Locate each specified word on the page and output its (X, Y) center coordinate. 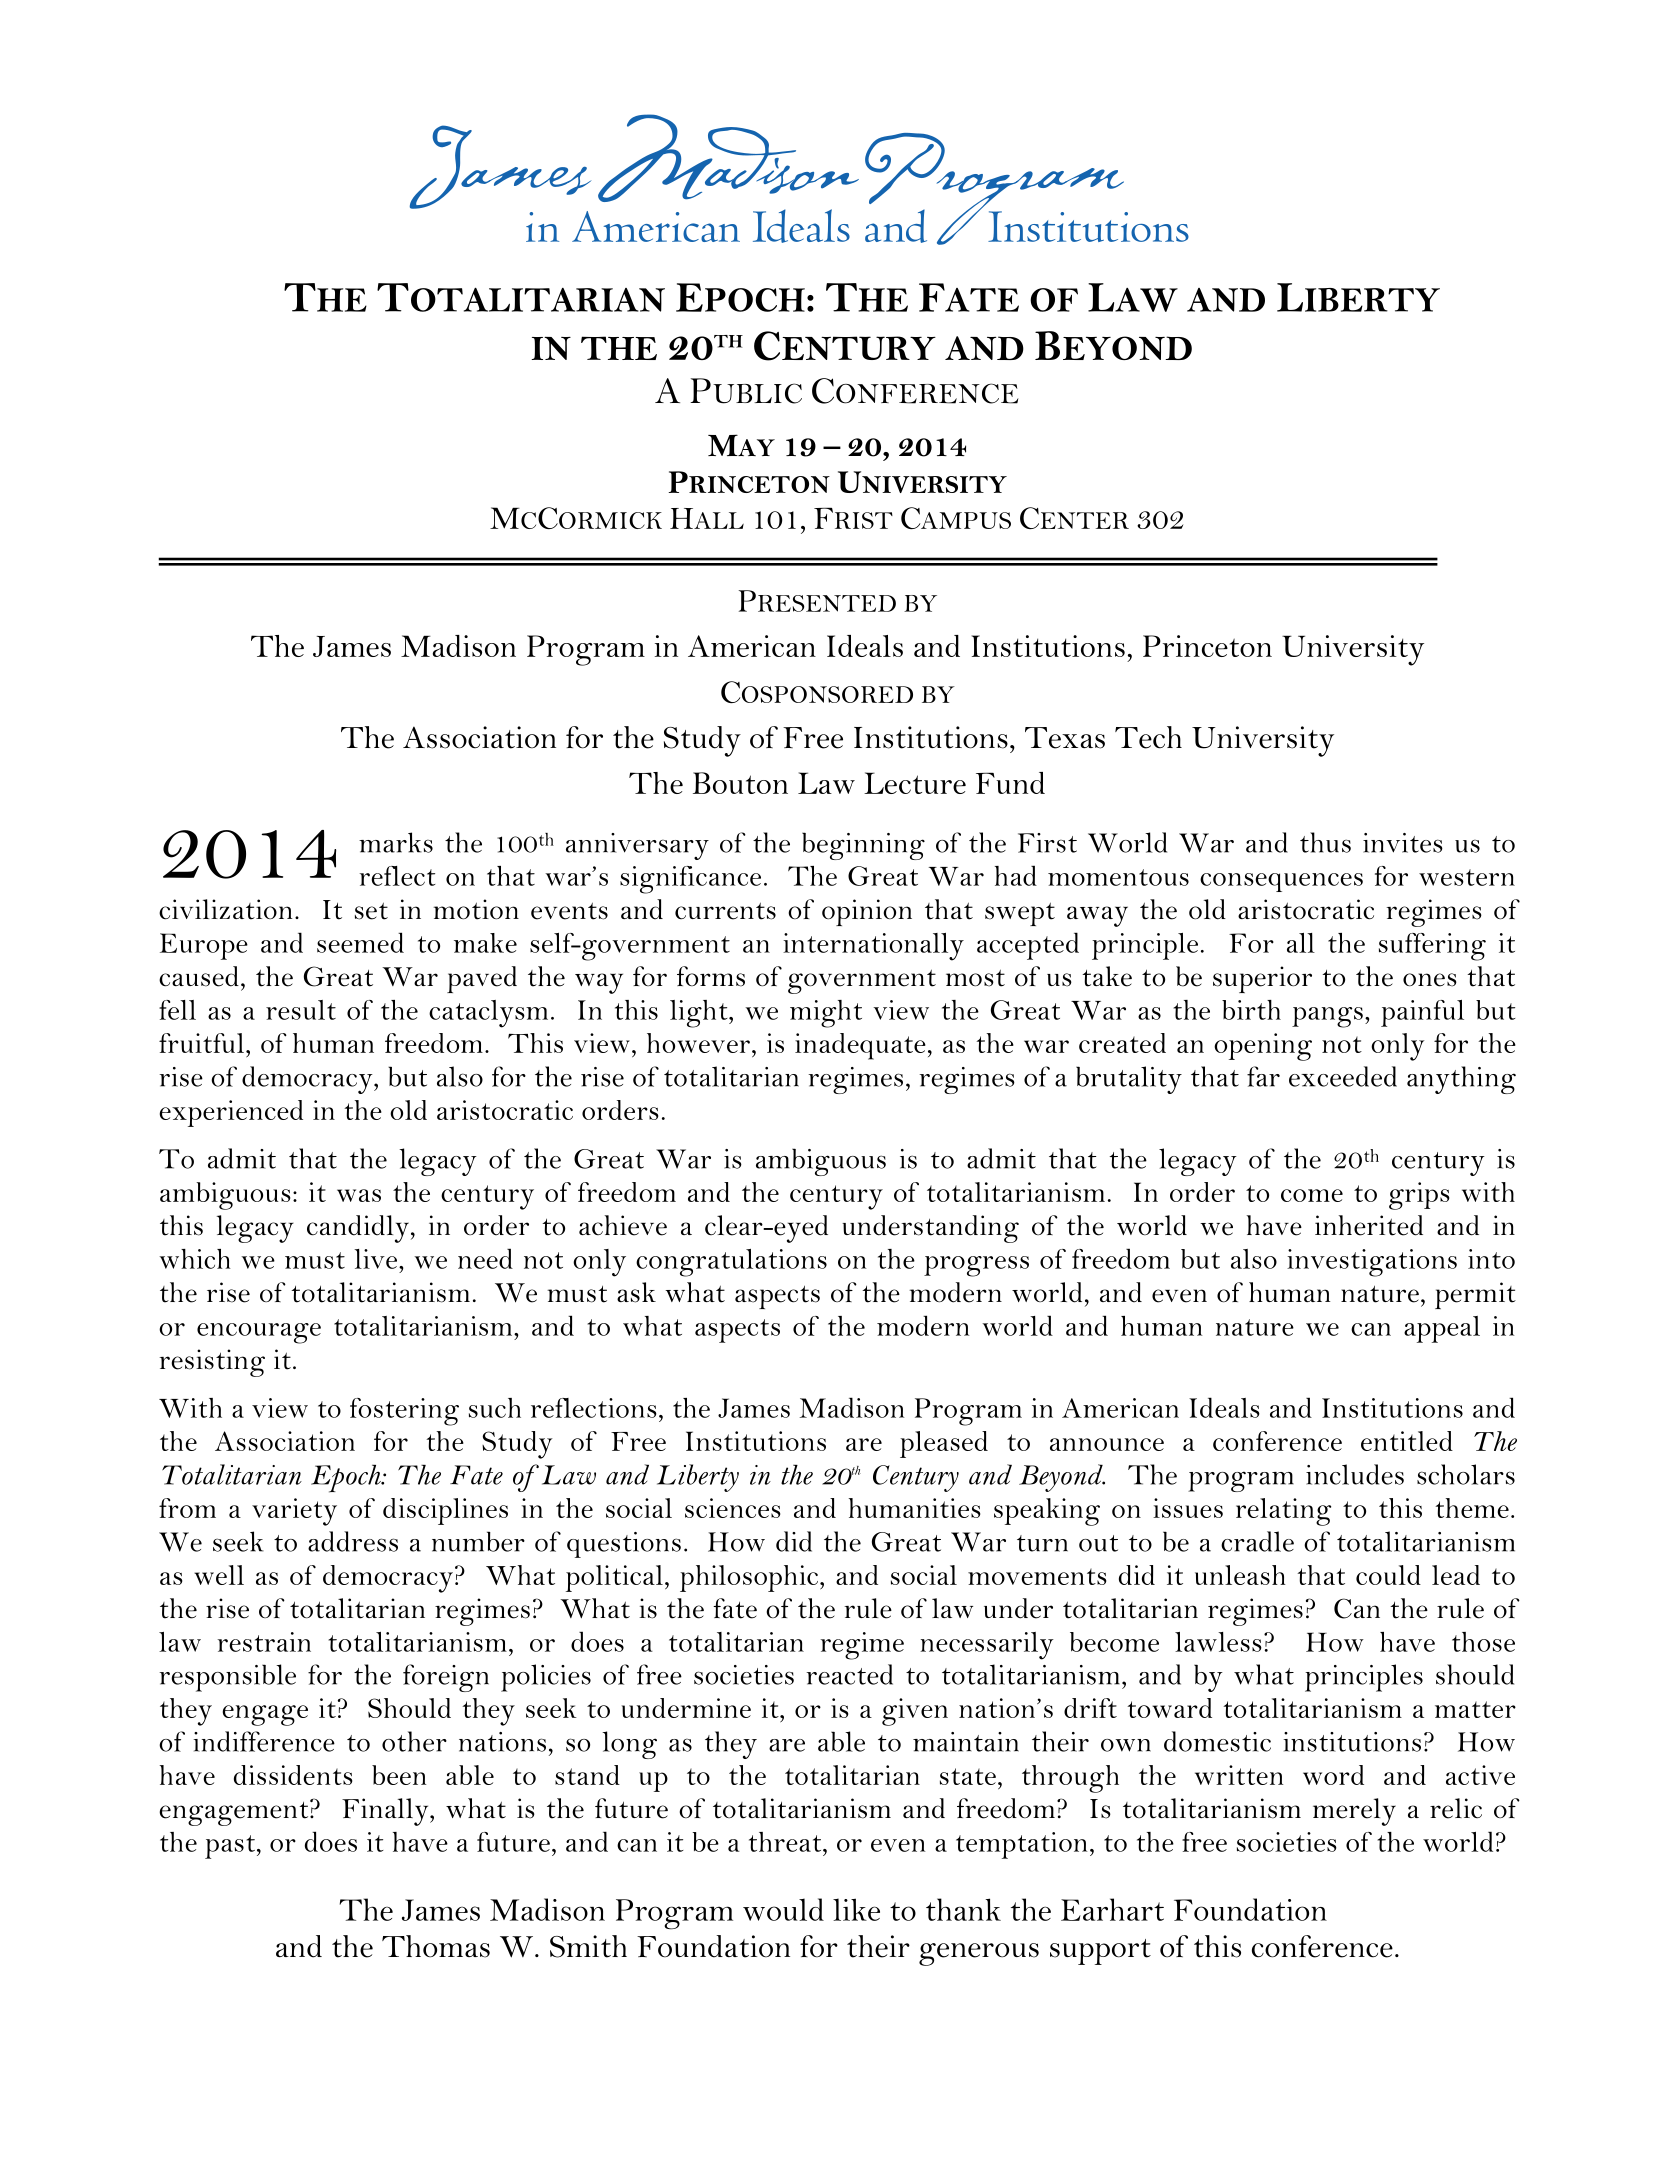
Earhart (1112, 1909)
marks (396, 842)
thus (1325, 842)
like (856, 1909)
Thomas (436, 1946)
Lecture (915, 783)
